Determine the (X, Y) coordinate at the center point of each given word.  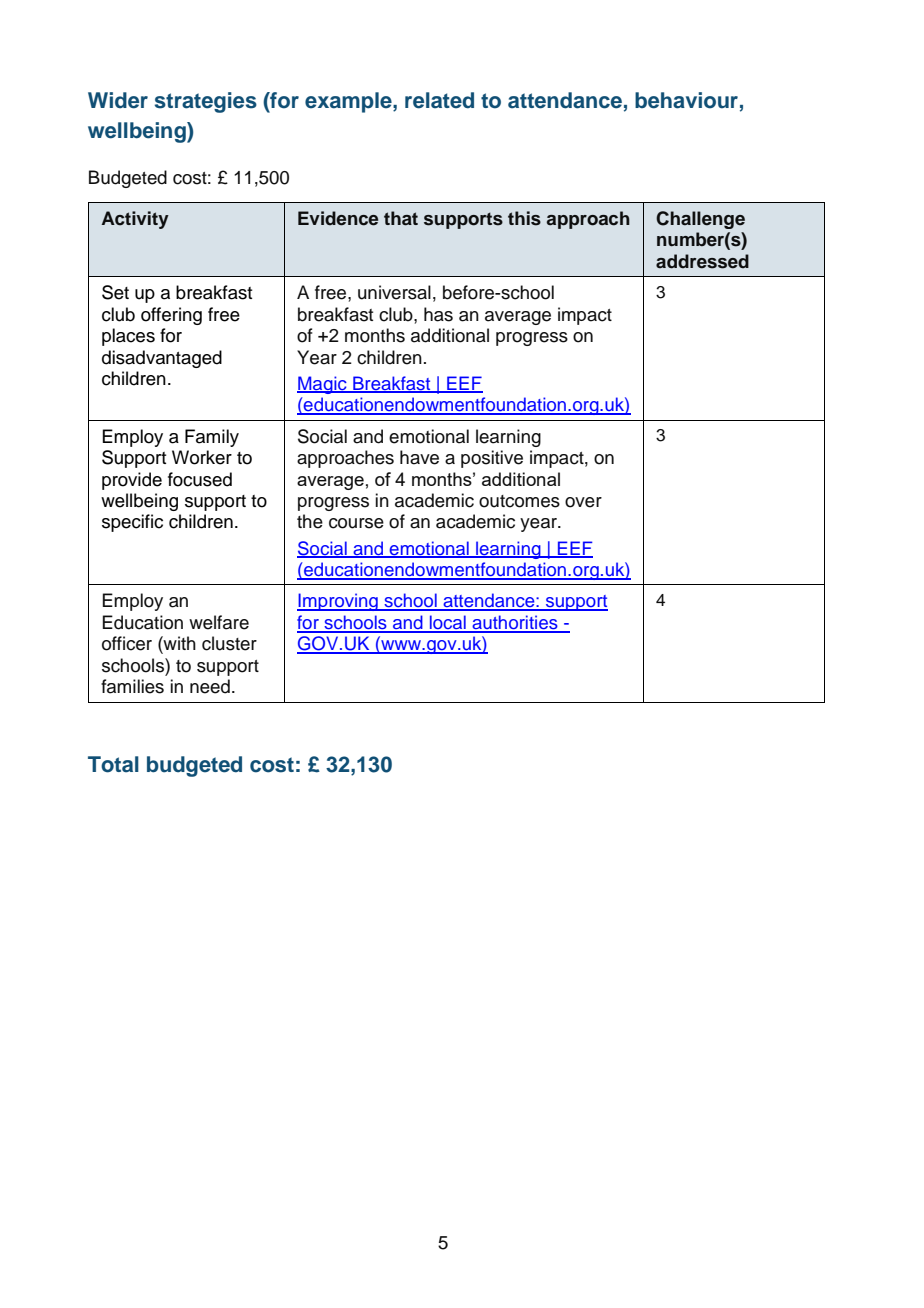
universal (394, 292)
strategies (206, 102)
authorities (515, 623)
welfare (219, 622)
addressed (702, 261)
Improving (338, 602)
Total (113, 764)
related (439, 100)
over (583, 502)
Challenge (700, 220)
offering (171, 316)
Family (212, 438)
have (419, 457)
